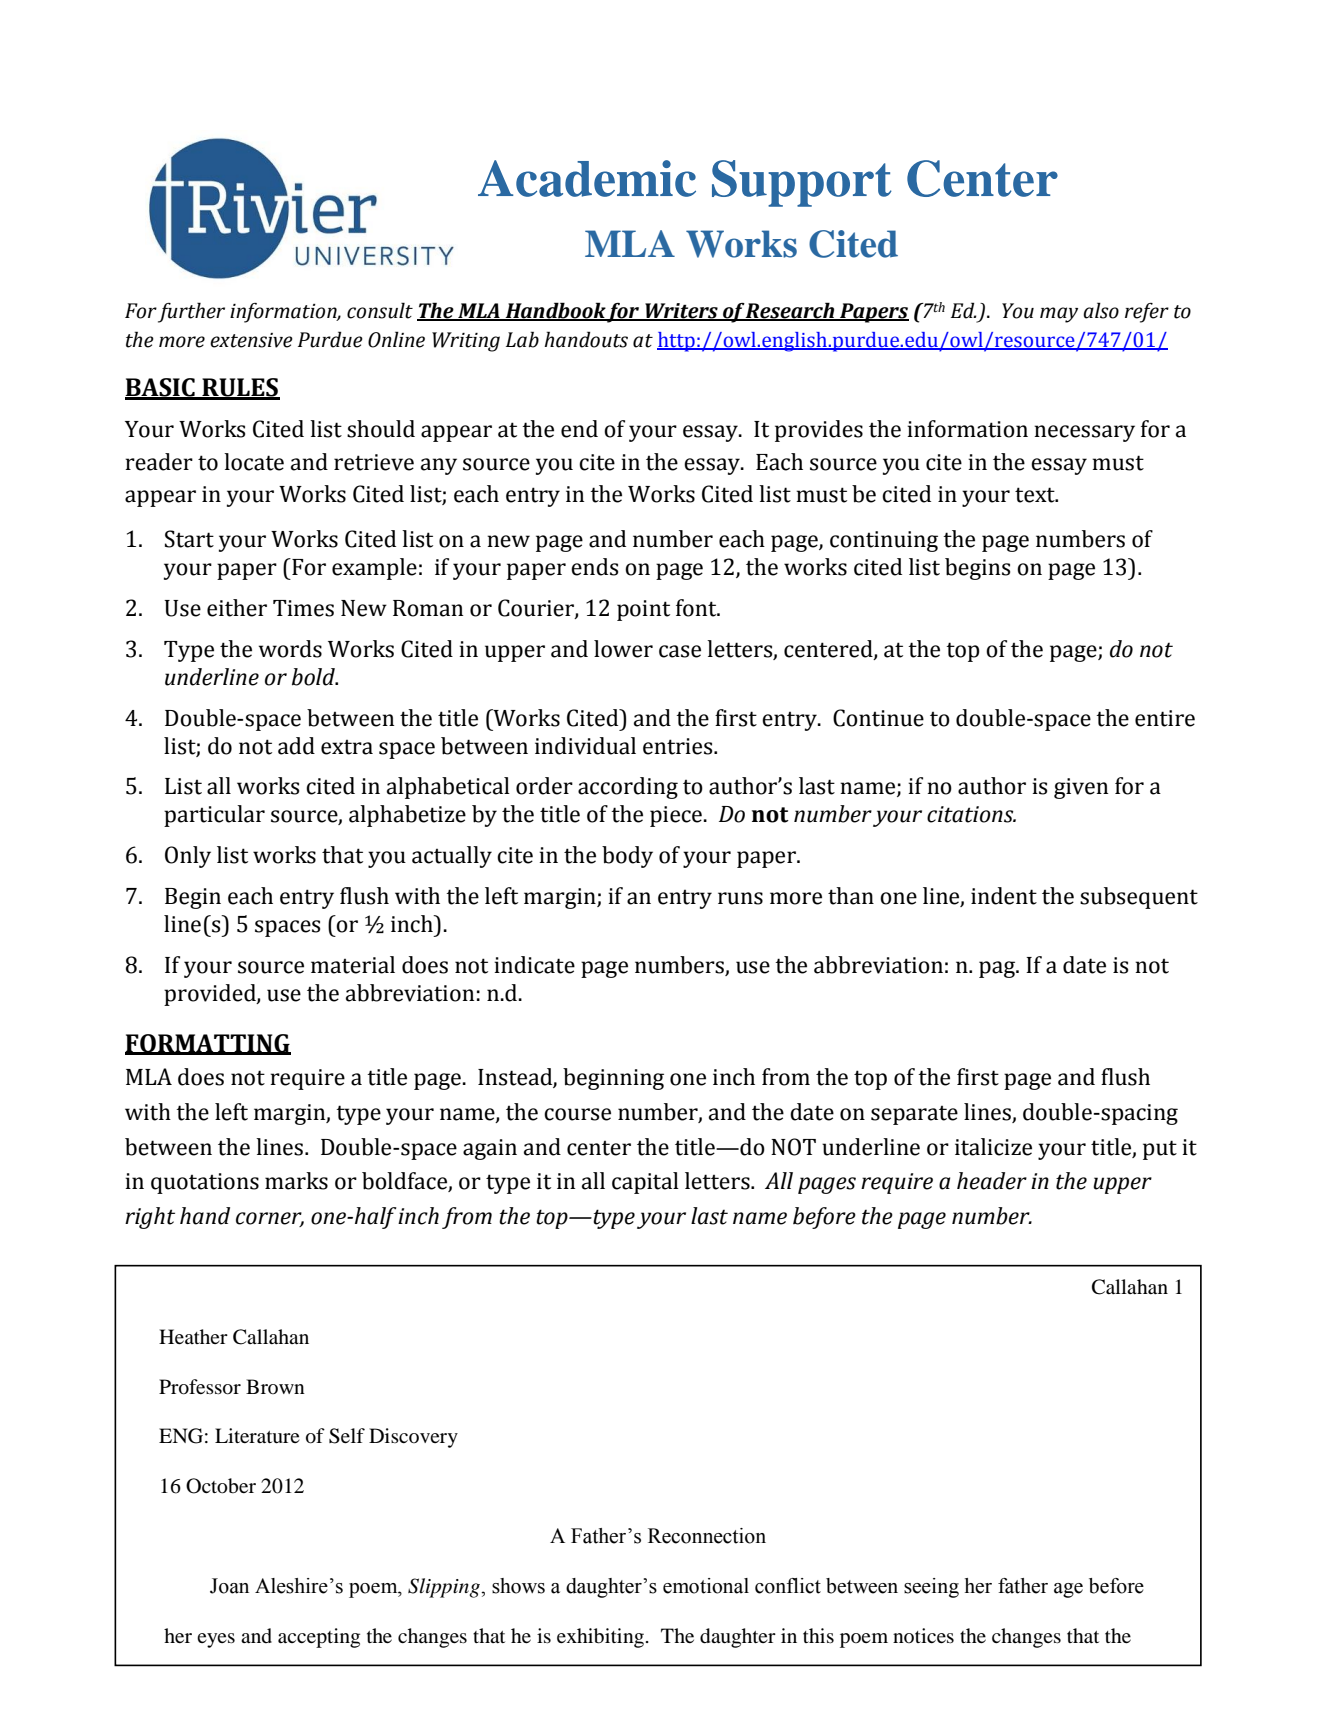  Describe the element at coordinates (1059, 315) in the screenshot. I see `may` at that location.
